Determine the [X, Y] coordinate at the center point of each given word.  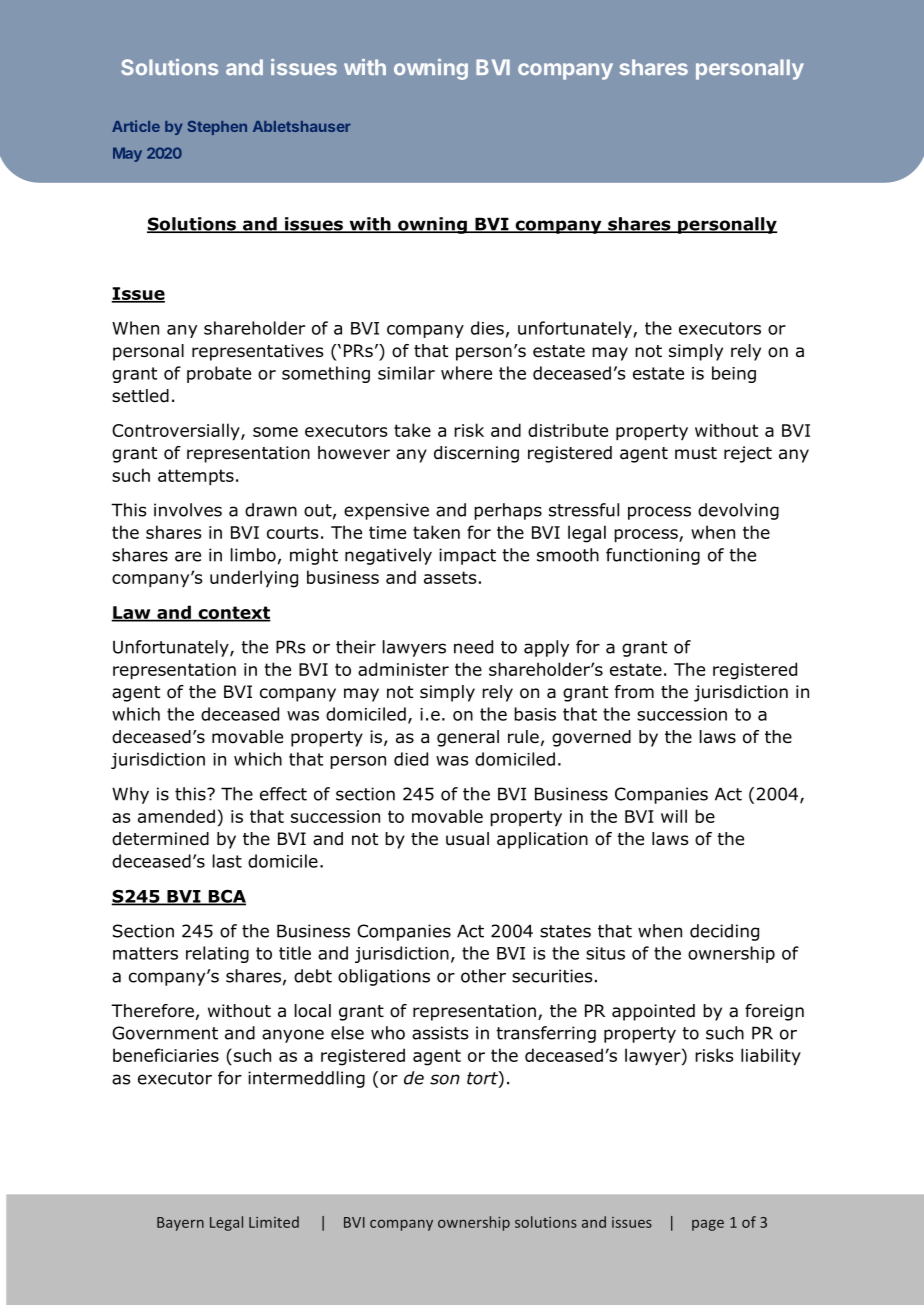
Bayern [180, 1224]
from [634, 692]
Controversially [177, 432]
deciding [724, 932]
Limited [274, 1222]
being [734, 374]
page [708, 1225]
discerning [476, 454]
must [696, 453]
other [483, 976]
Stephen [217, 128]
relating [217, 954]
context [233, 613]
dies [487, 328]
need [473, 647]
